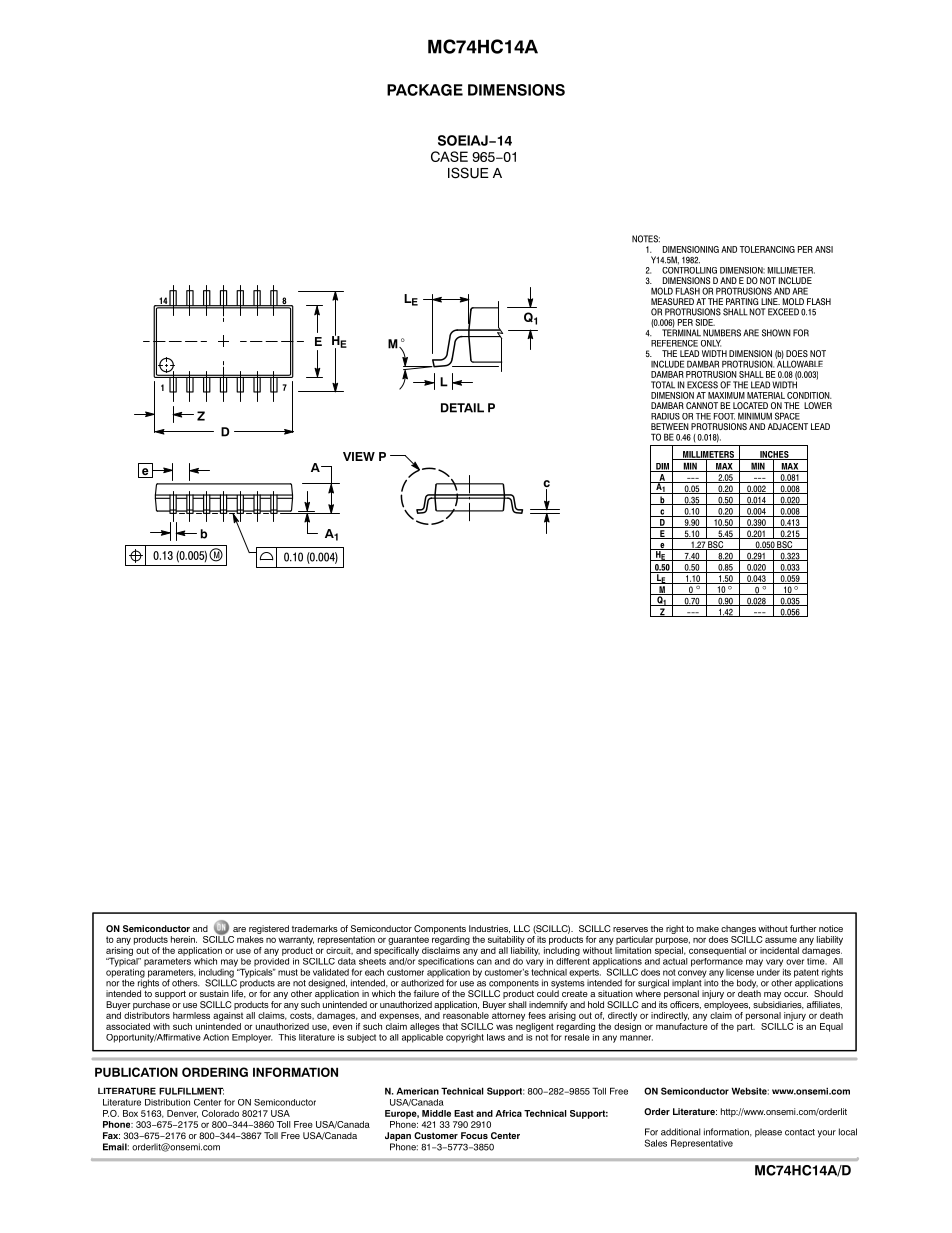 Image resolution: width=952 pixels, height=1233 pixels. I want to click on INCHES, so click(774, 455).
